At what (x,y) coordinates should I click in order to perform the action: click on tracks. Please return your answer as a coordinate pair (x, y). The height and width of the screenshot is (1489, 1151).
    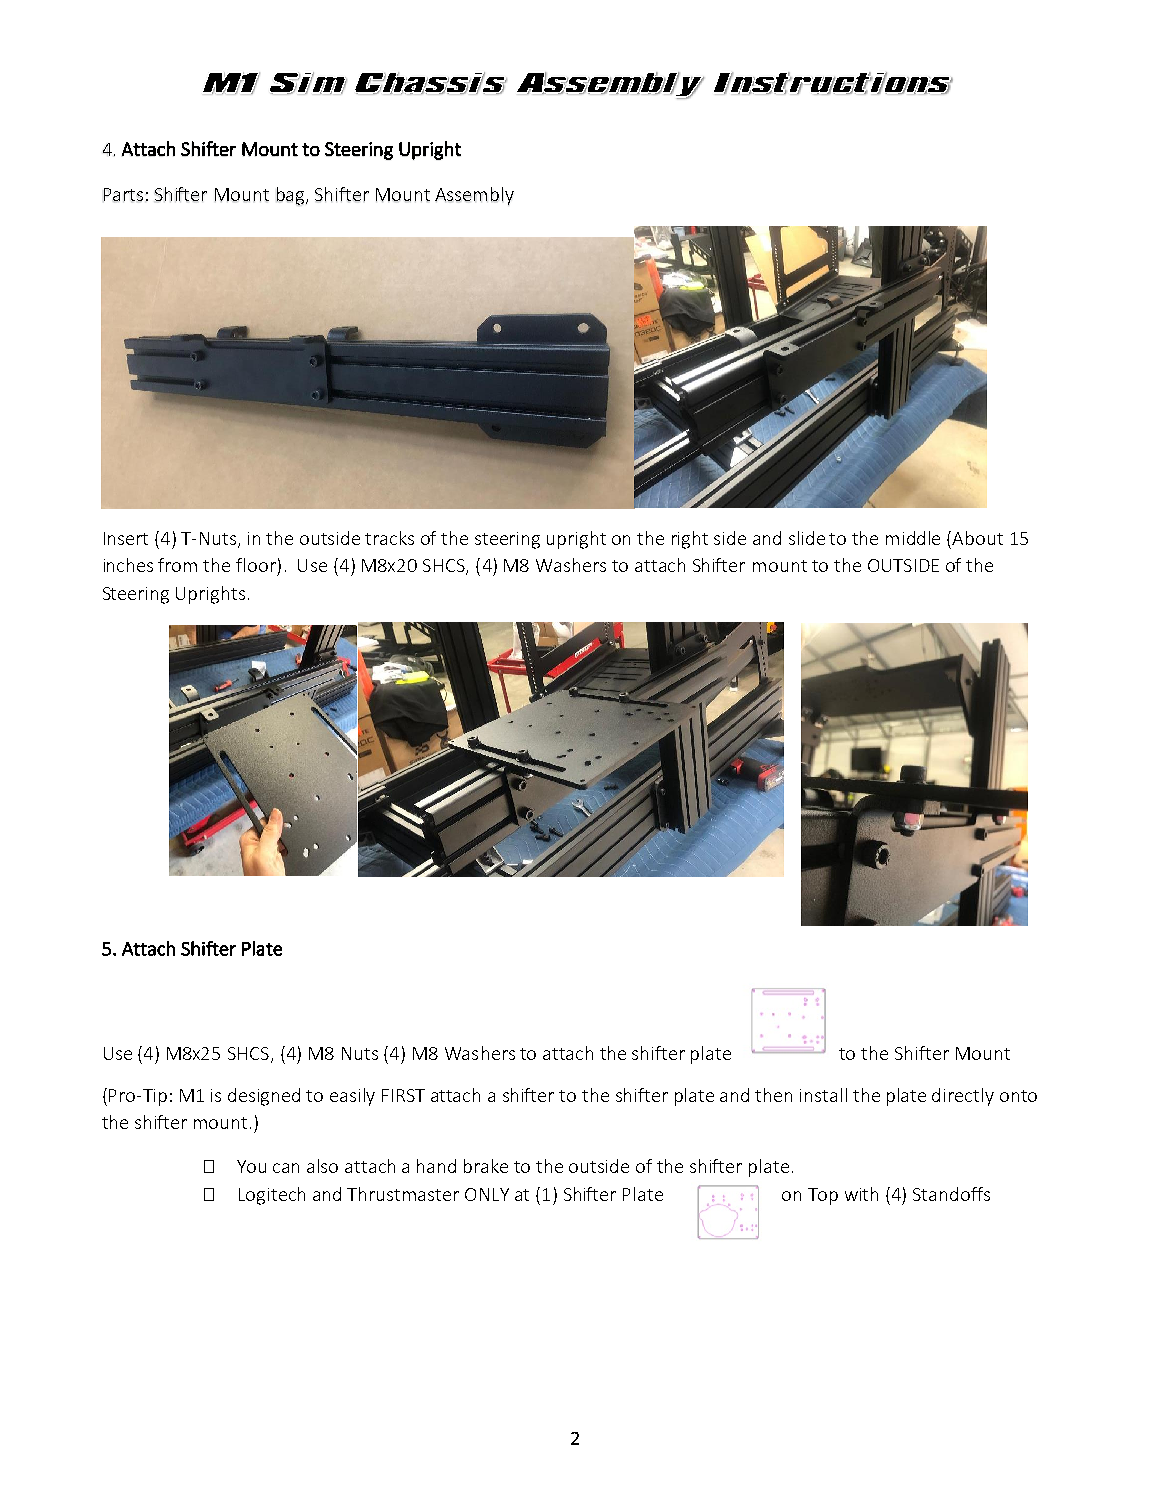
    Looking at the image, I should click on (389, 538).
